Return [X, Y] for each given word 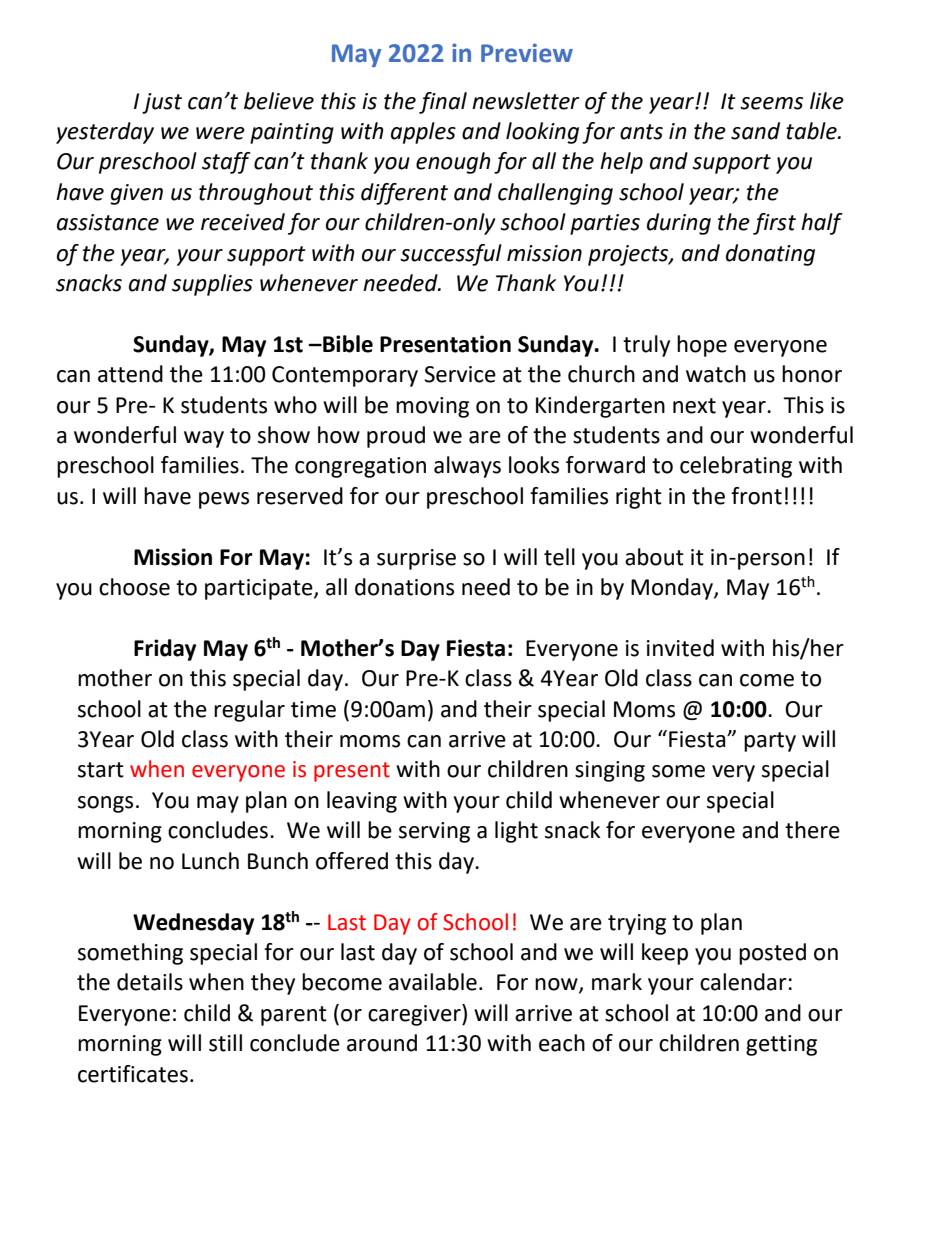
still [225, 1043]
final [443, 103]
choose [134, 587]
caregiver [415, 1015]
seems [771, 103]
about [654, 557]
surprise [416, 559]
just [162, 103]
